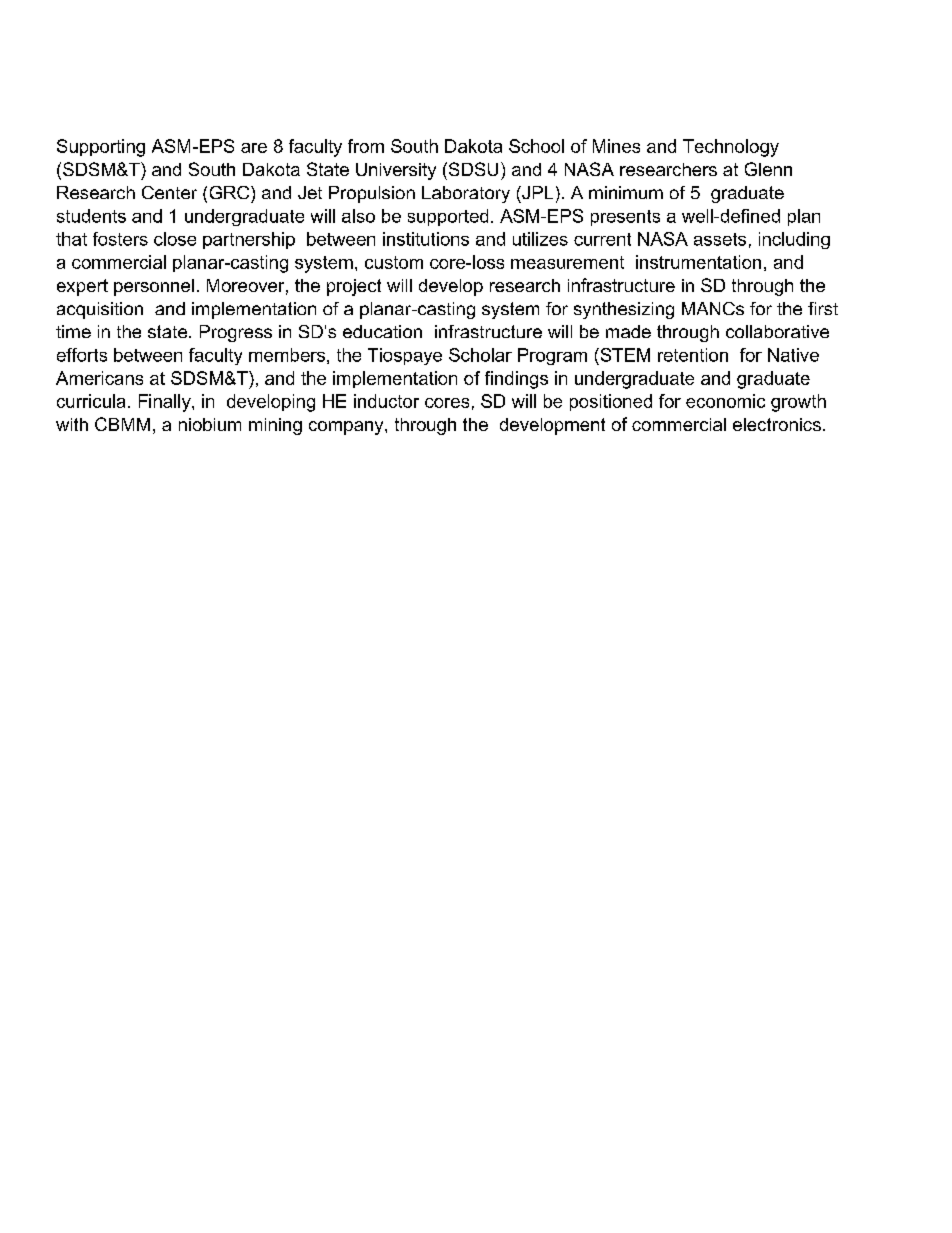  What do you see at coordinates (366, 146) in the page?
I see `from` at bounding box center [366, 146].
